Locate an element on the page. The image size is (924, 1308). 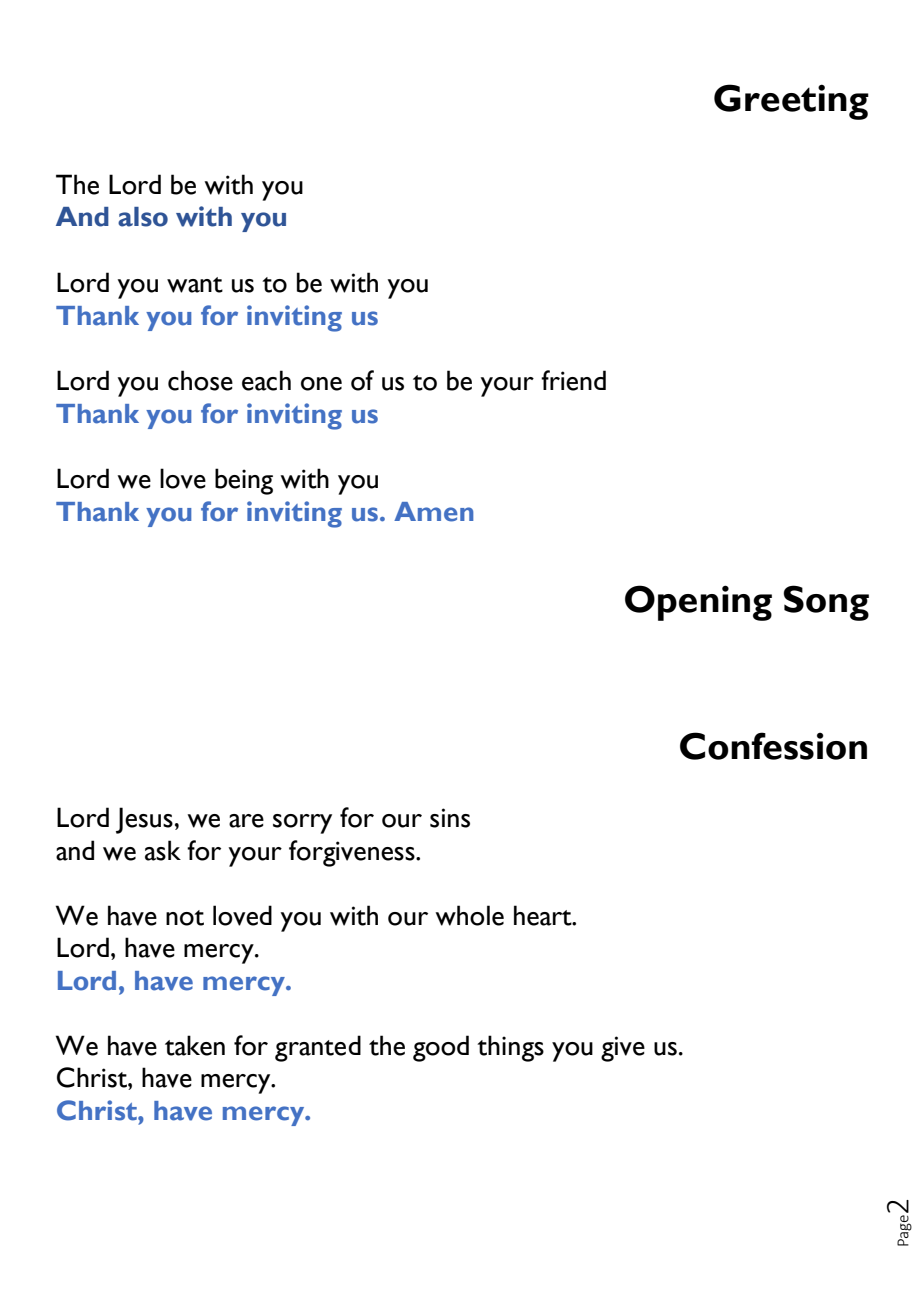
Amen is located at coordinates (433, 512).
